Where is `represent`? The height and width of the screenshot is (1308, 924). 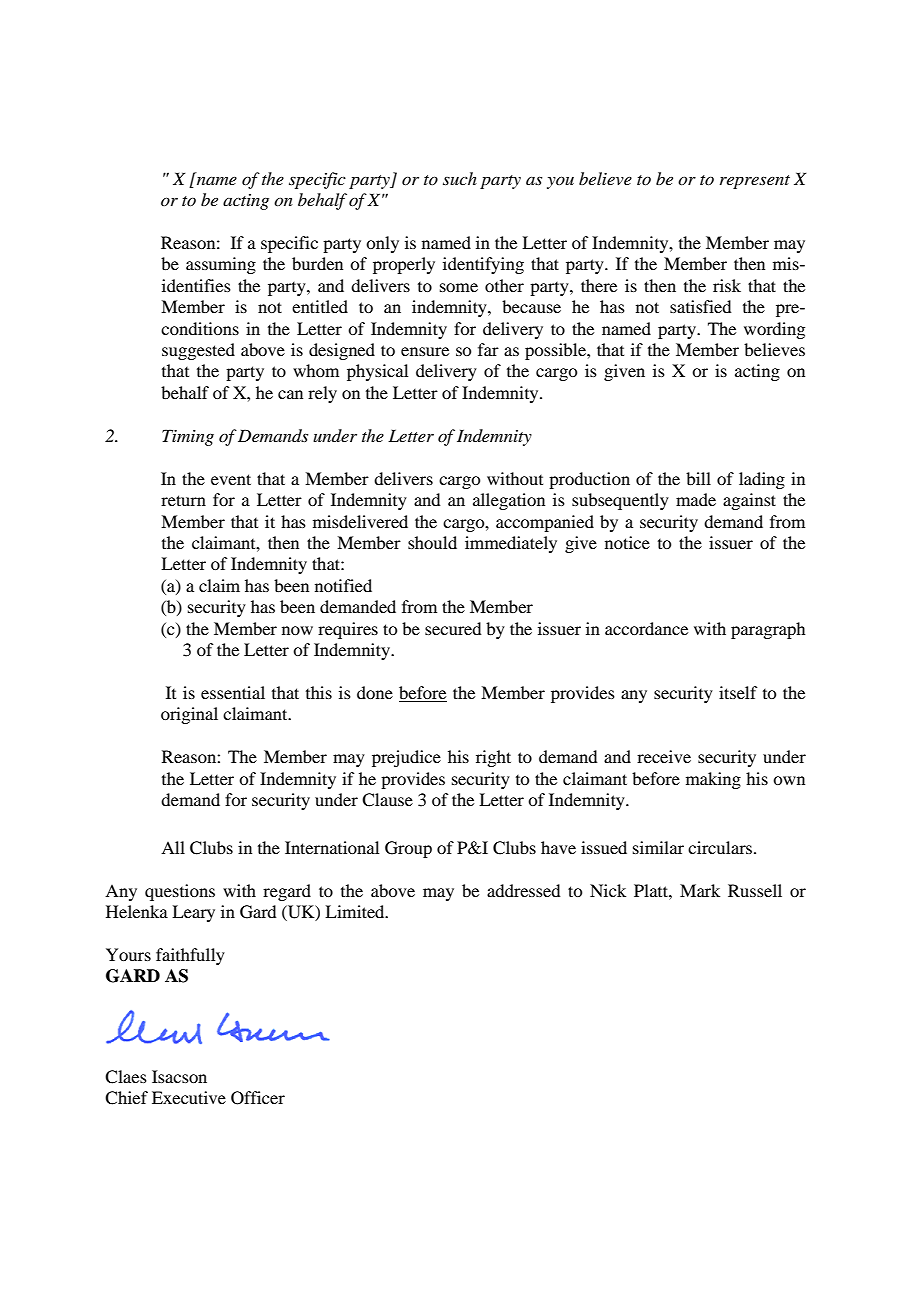
represent is located at coordinates (755, 182).
